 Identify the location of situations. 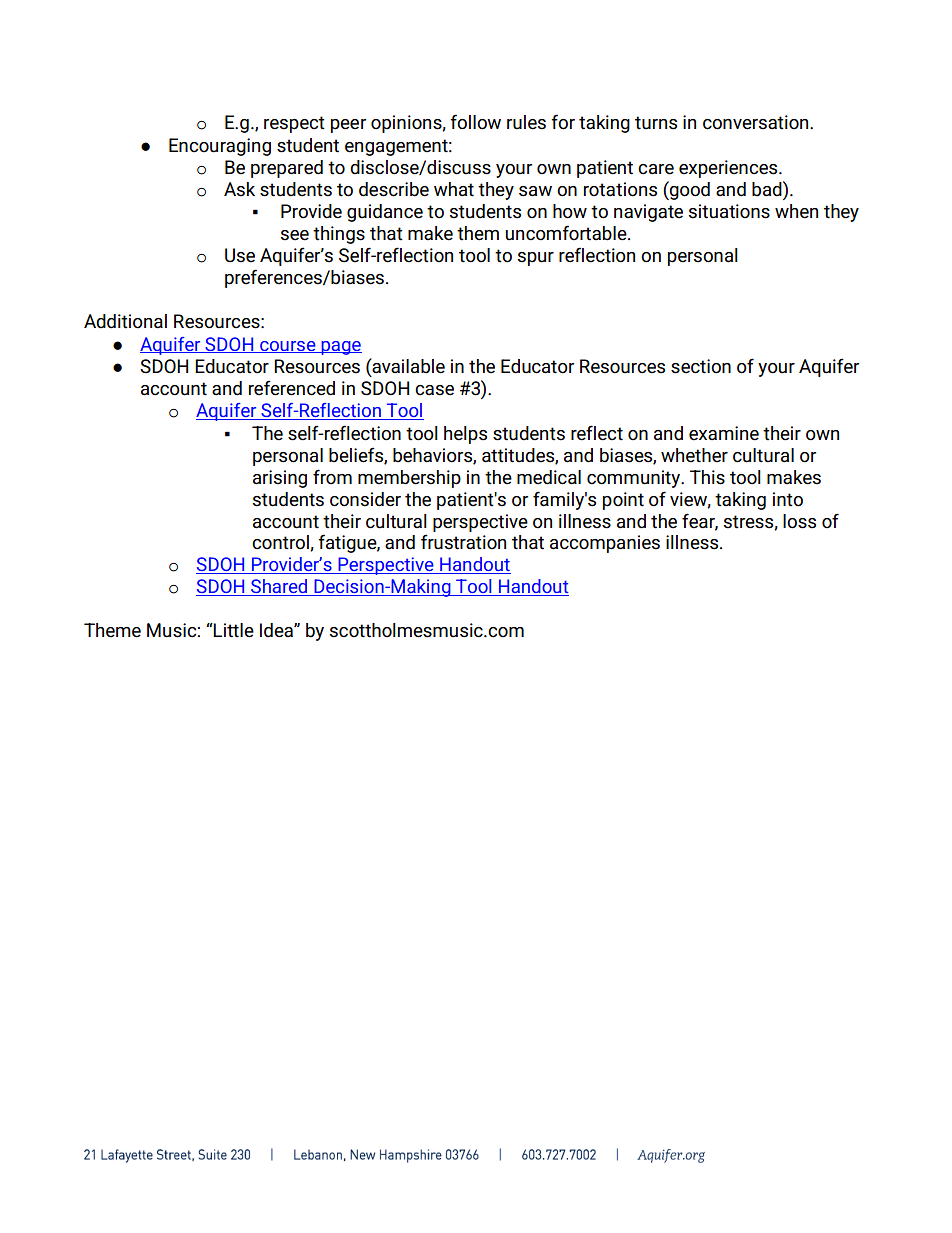
(729, 211).
